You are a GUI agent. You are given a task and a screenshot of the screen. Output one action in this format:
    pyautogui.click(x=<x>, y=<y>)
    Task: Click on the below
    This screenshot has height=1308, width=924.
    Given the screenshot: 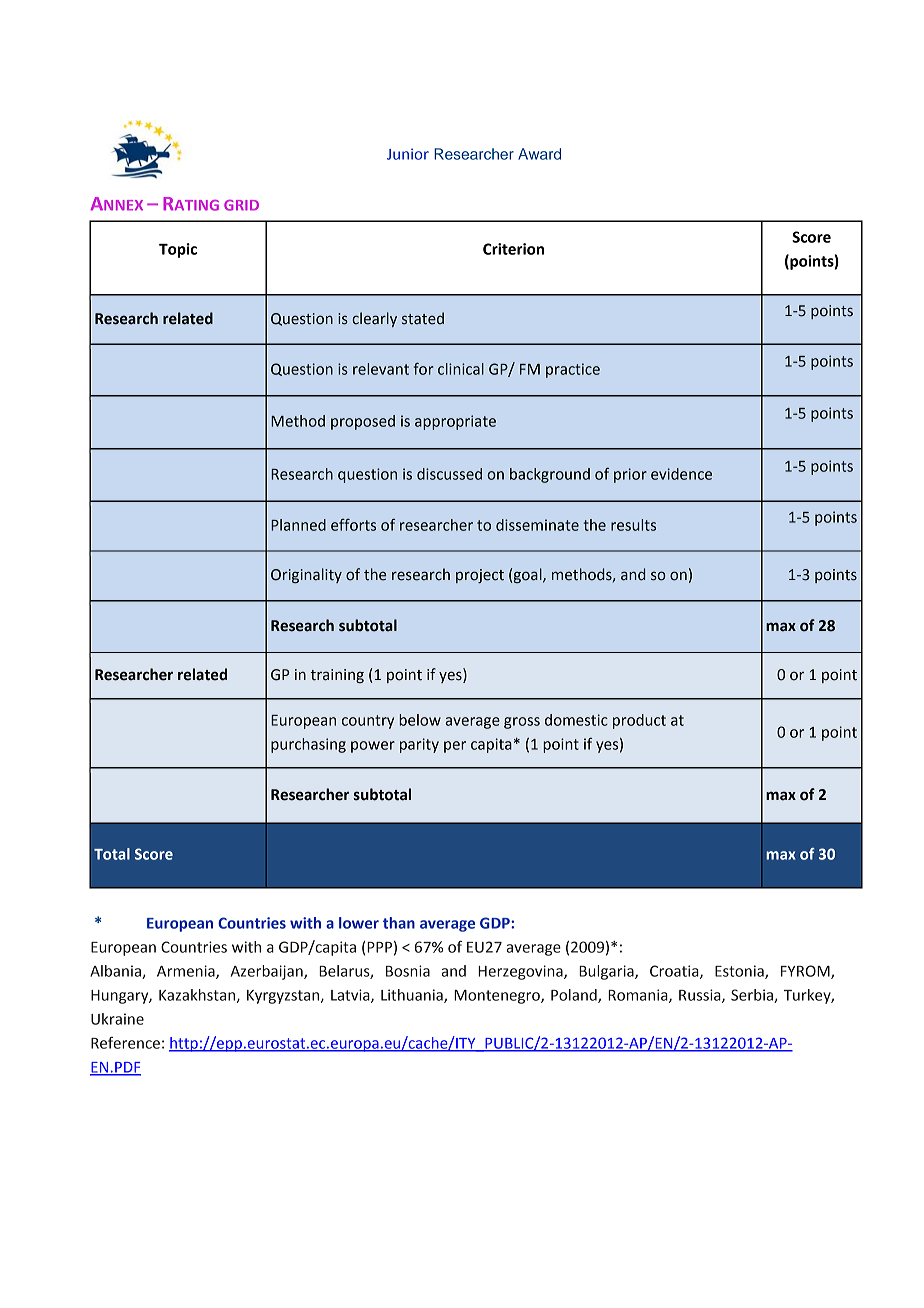 What is the action you would take?
    pyautogui.click(x=420, y=720)
